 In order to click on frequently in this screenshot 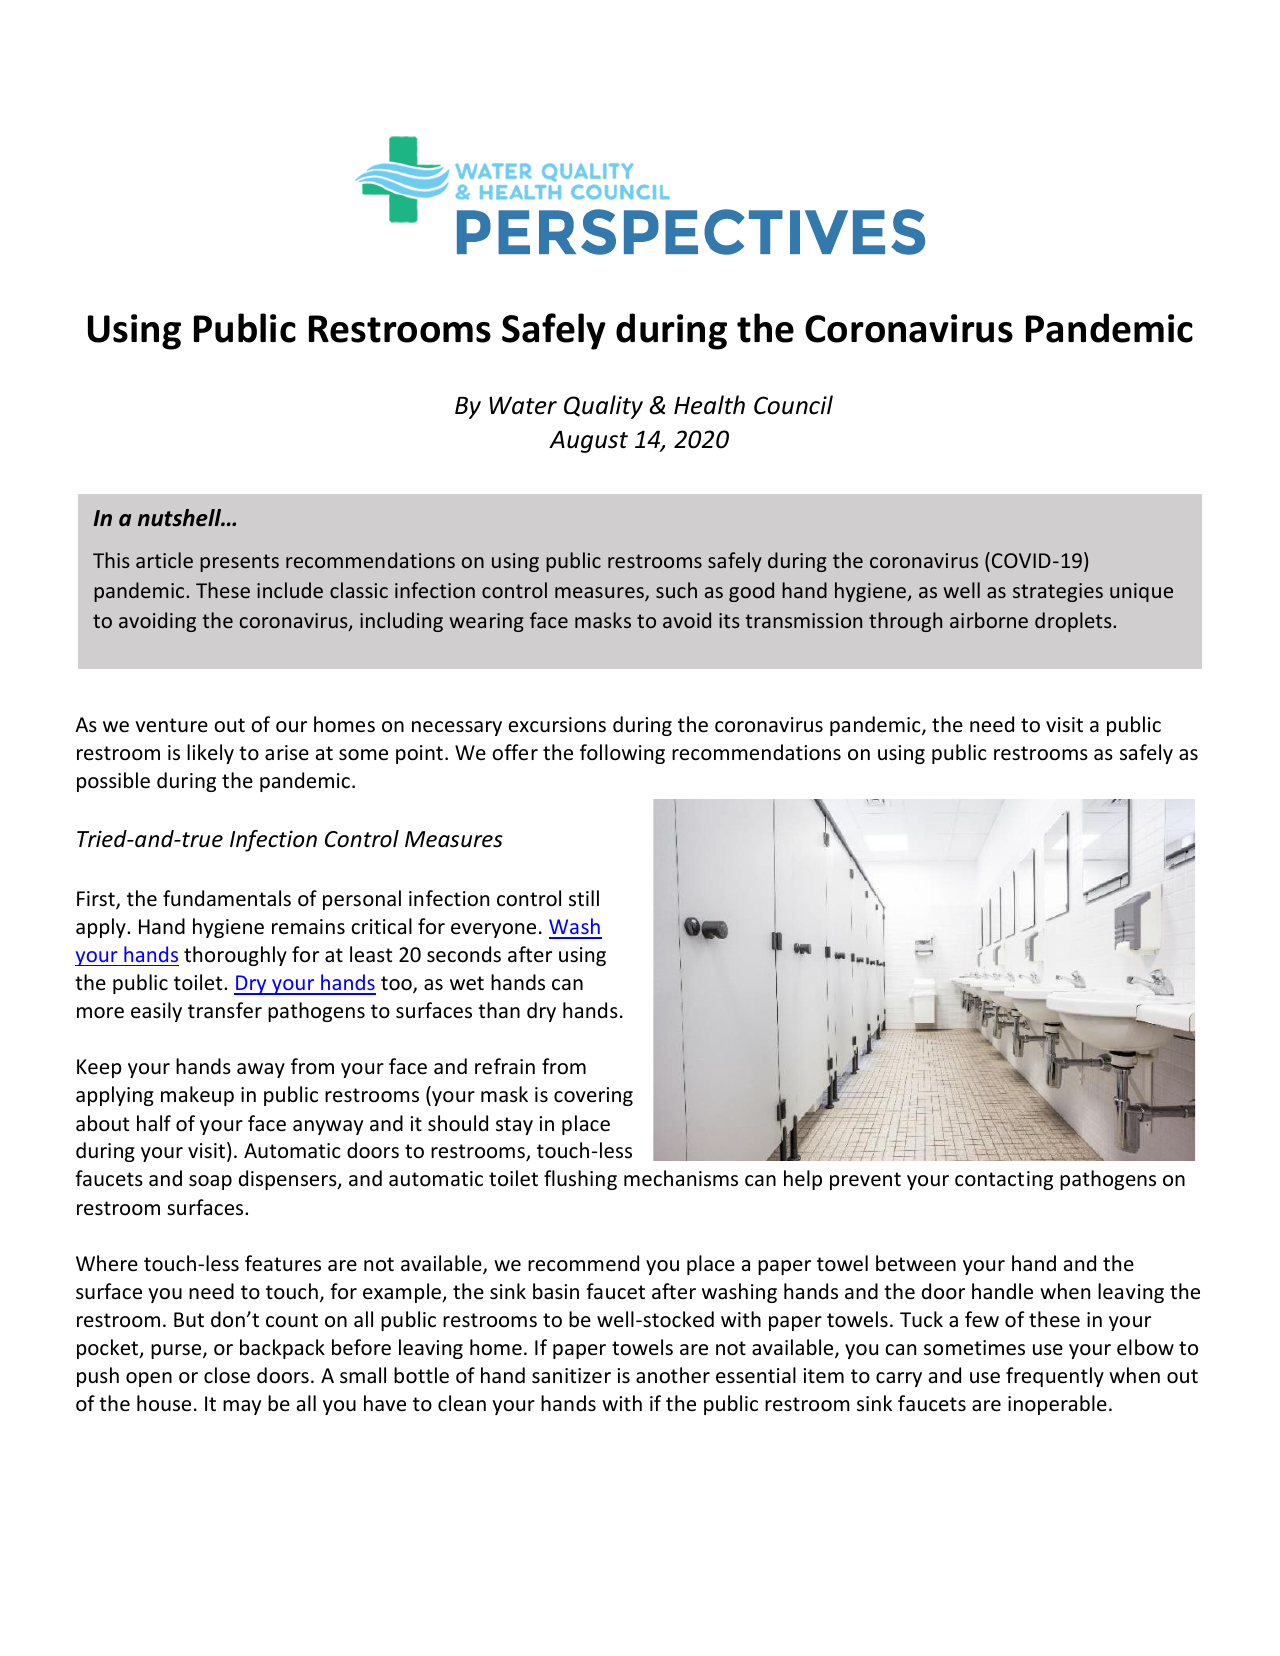, I will do `click(1055, 1377)`.
